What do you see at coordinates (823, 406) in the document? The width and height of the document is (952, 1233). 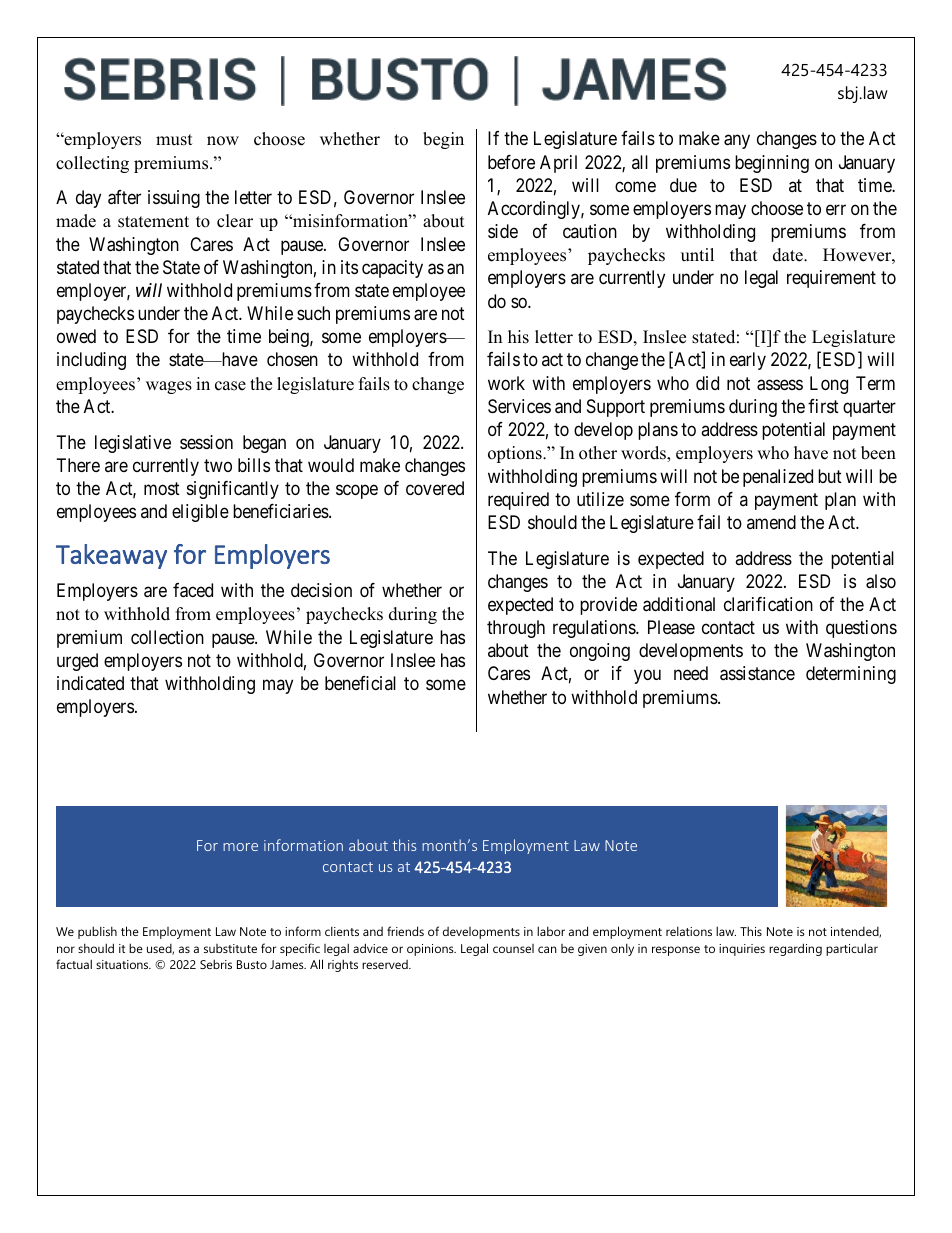 I see `first` at bounding box center [823, 406].
